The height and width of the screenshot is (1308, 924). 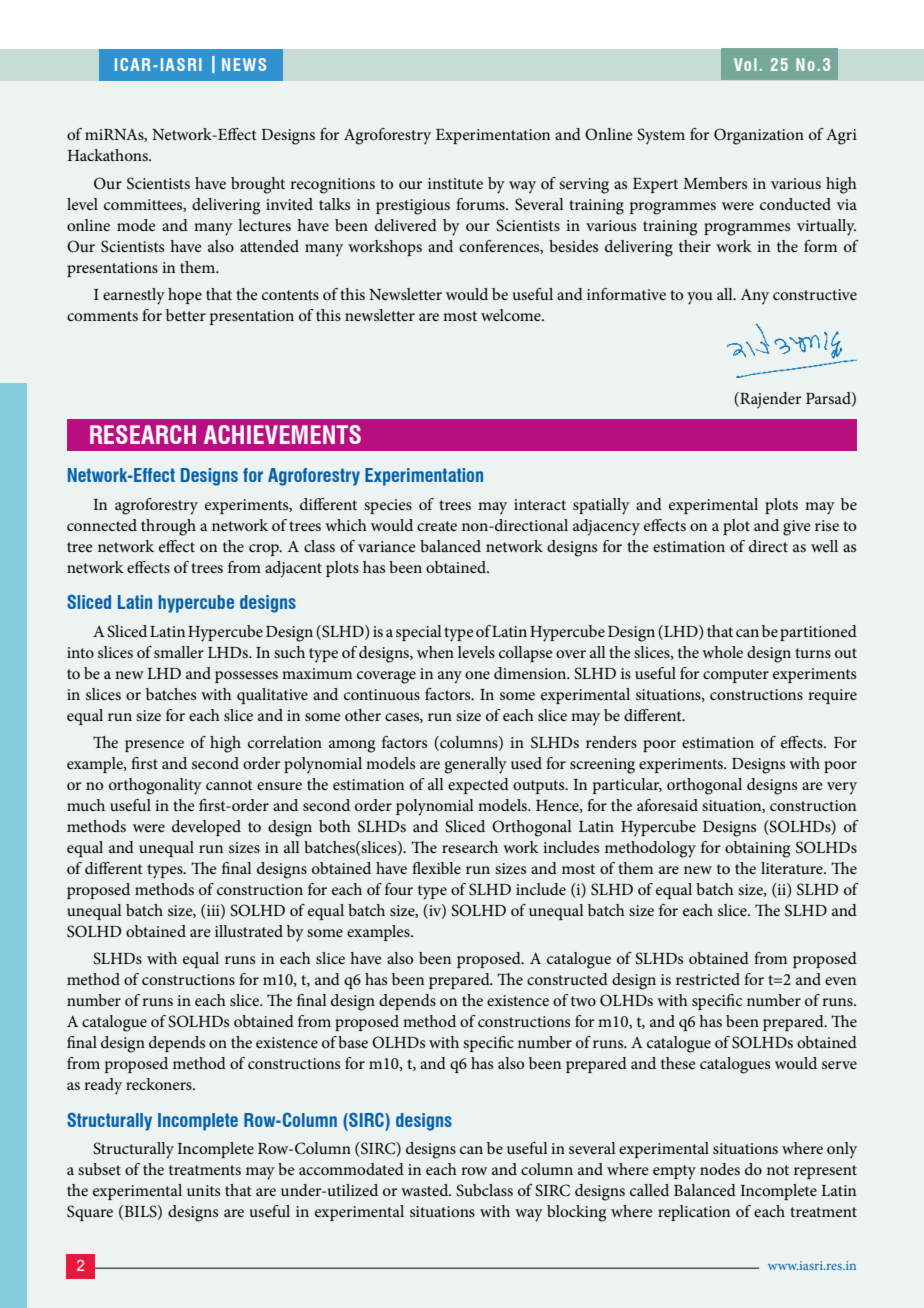 What do you see at coordinates (179, 652) in the screenshot?
I see `smaller` at bounding box center [179, 652].
